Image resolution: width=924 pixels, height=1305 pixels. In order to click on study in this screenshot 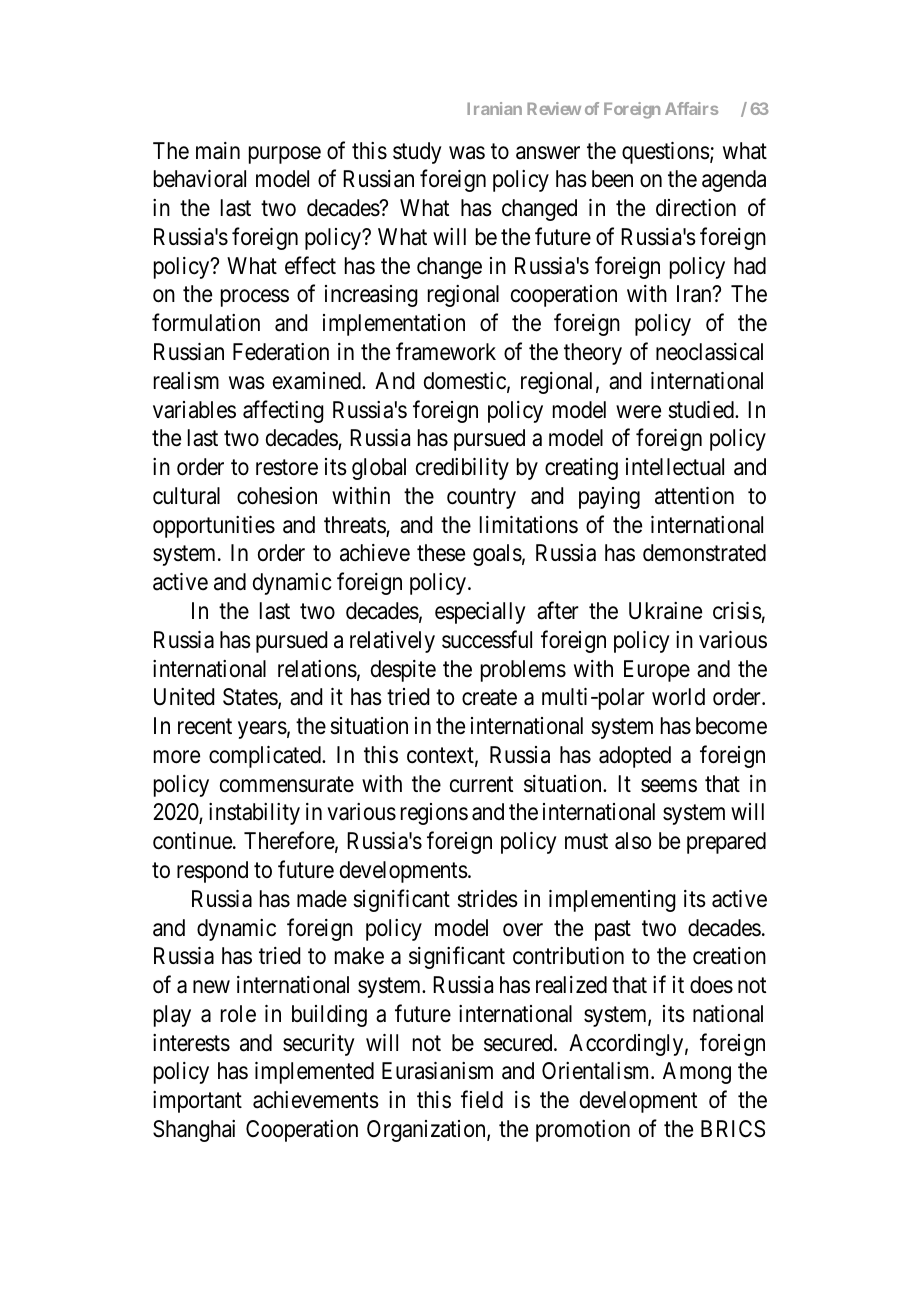, I will do `click(417, 153)`.
